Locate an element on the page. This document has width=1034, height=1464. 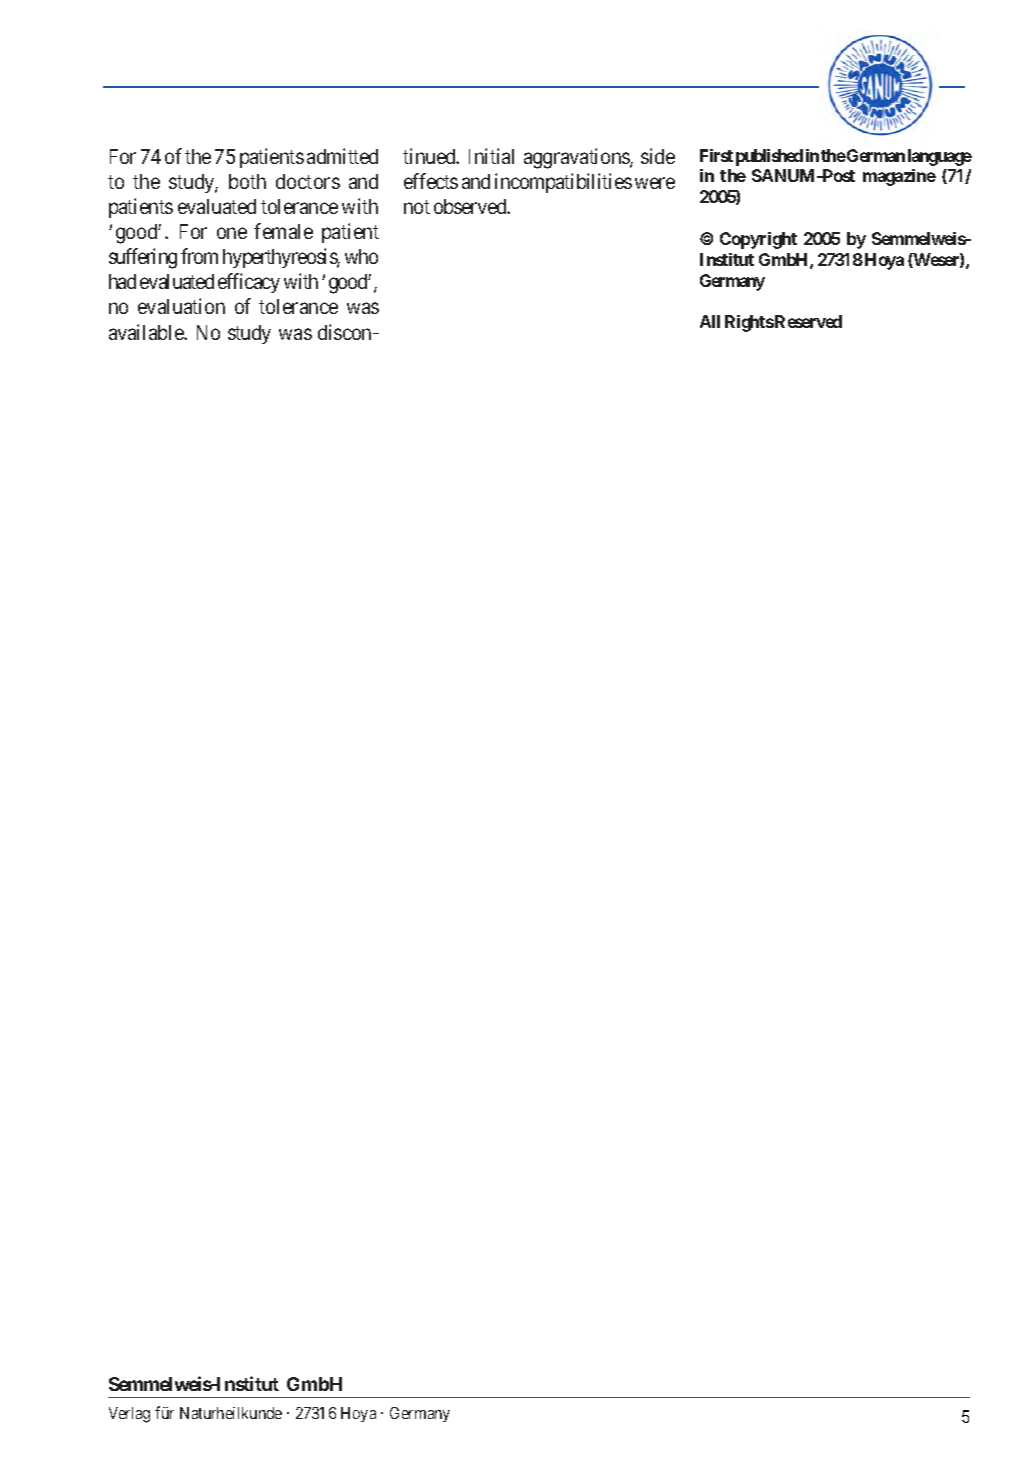
both is located at coordinates (247, 181).
